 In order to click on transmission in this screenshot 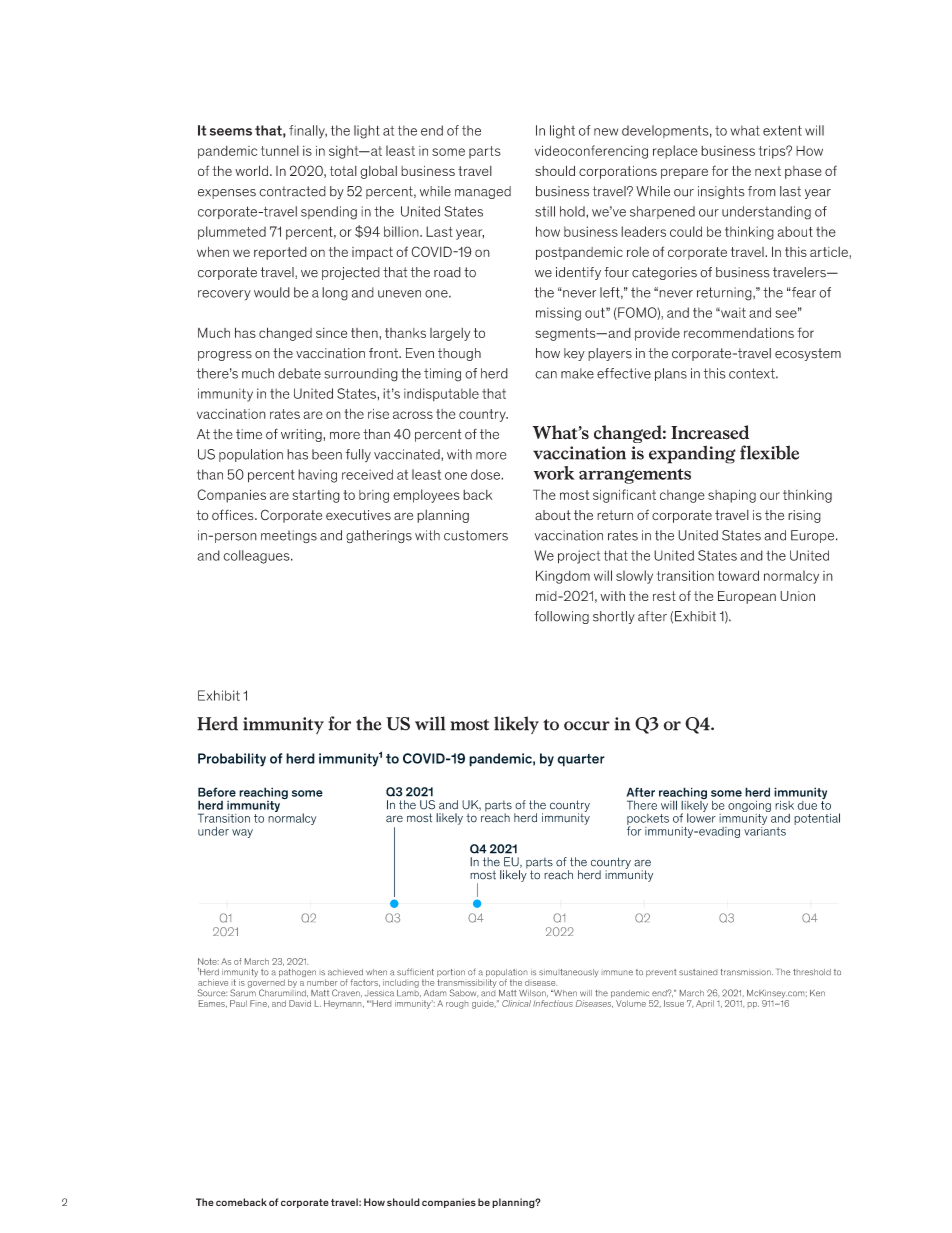, I will do `click(747, 972)`.
